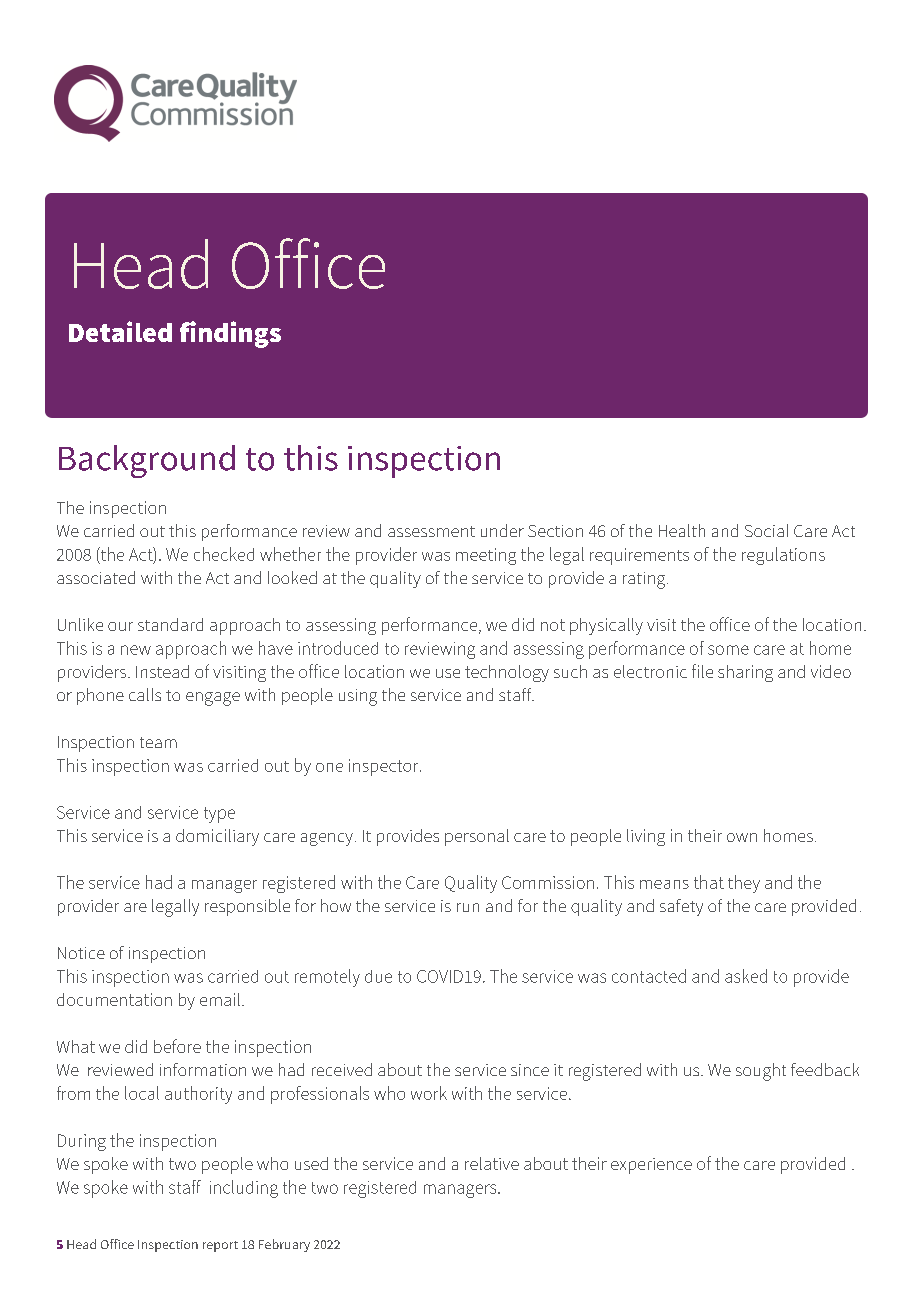 Image resolution: width=924 pixels, height=1308 pixels. Describe the element at coordinates (120, 331) in the image. I see `Detailed` at that location.
